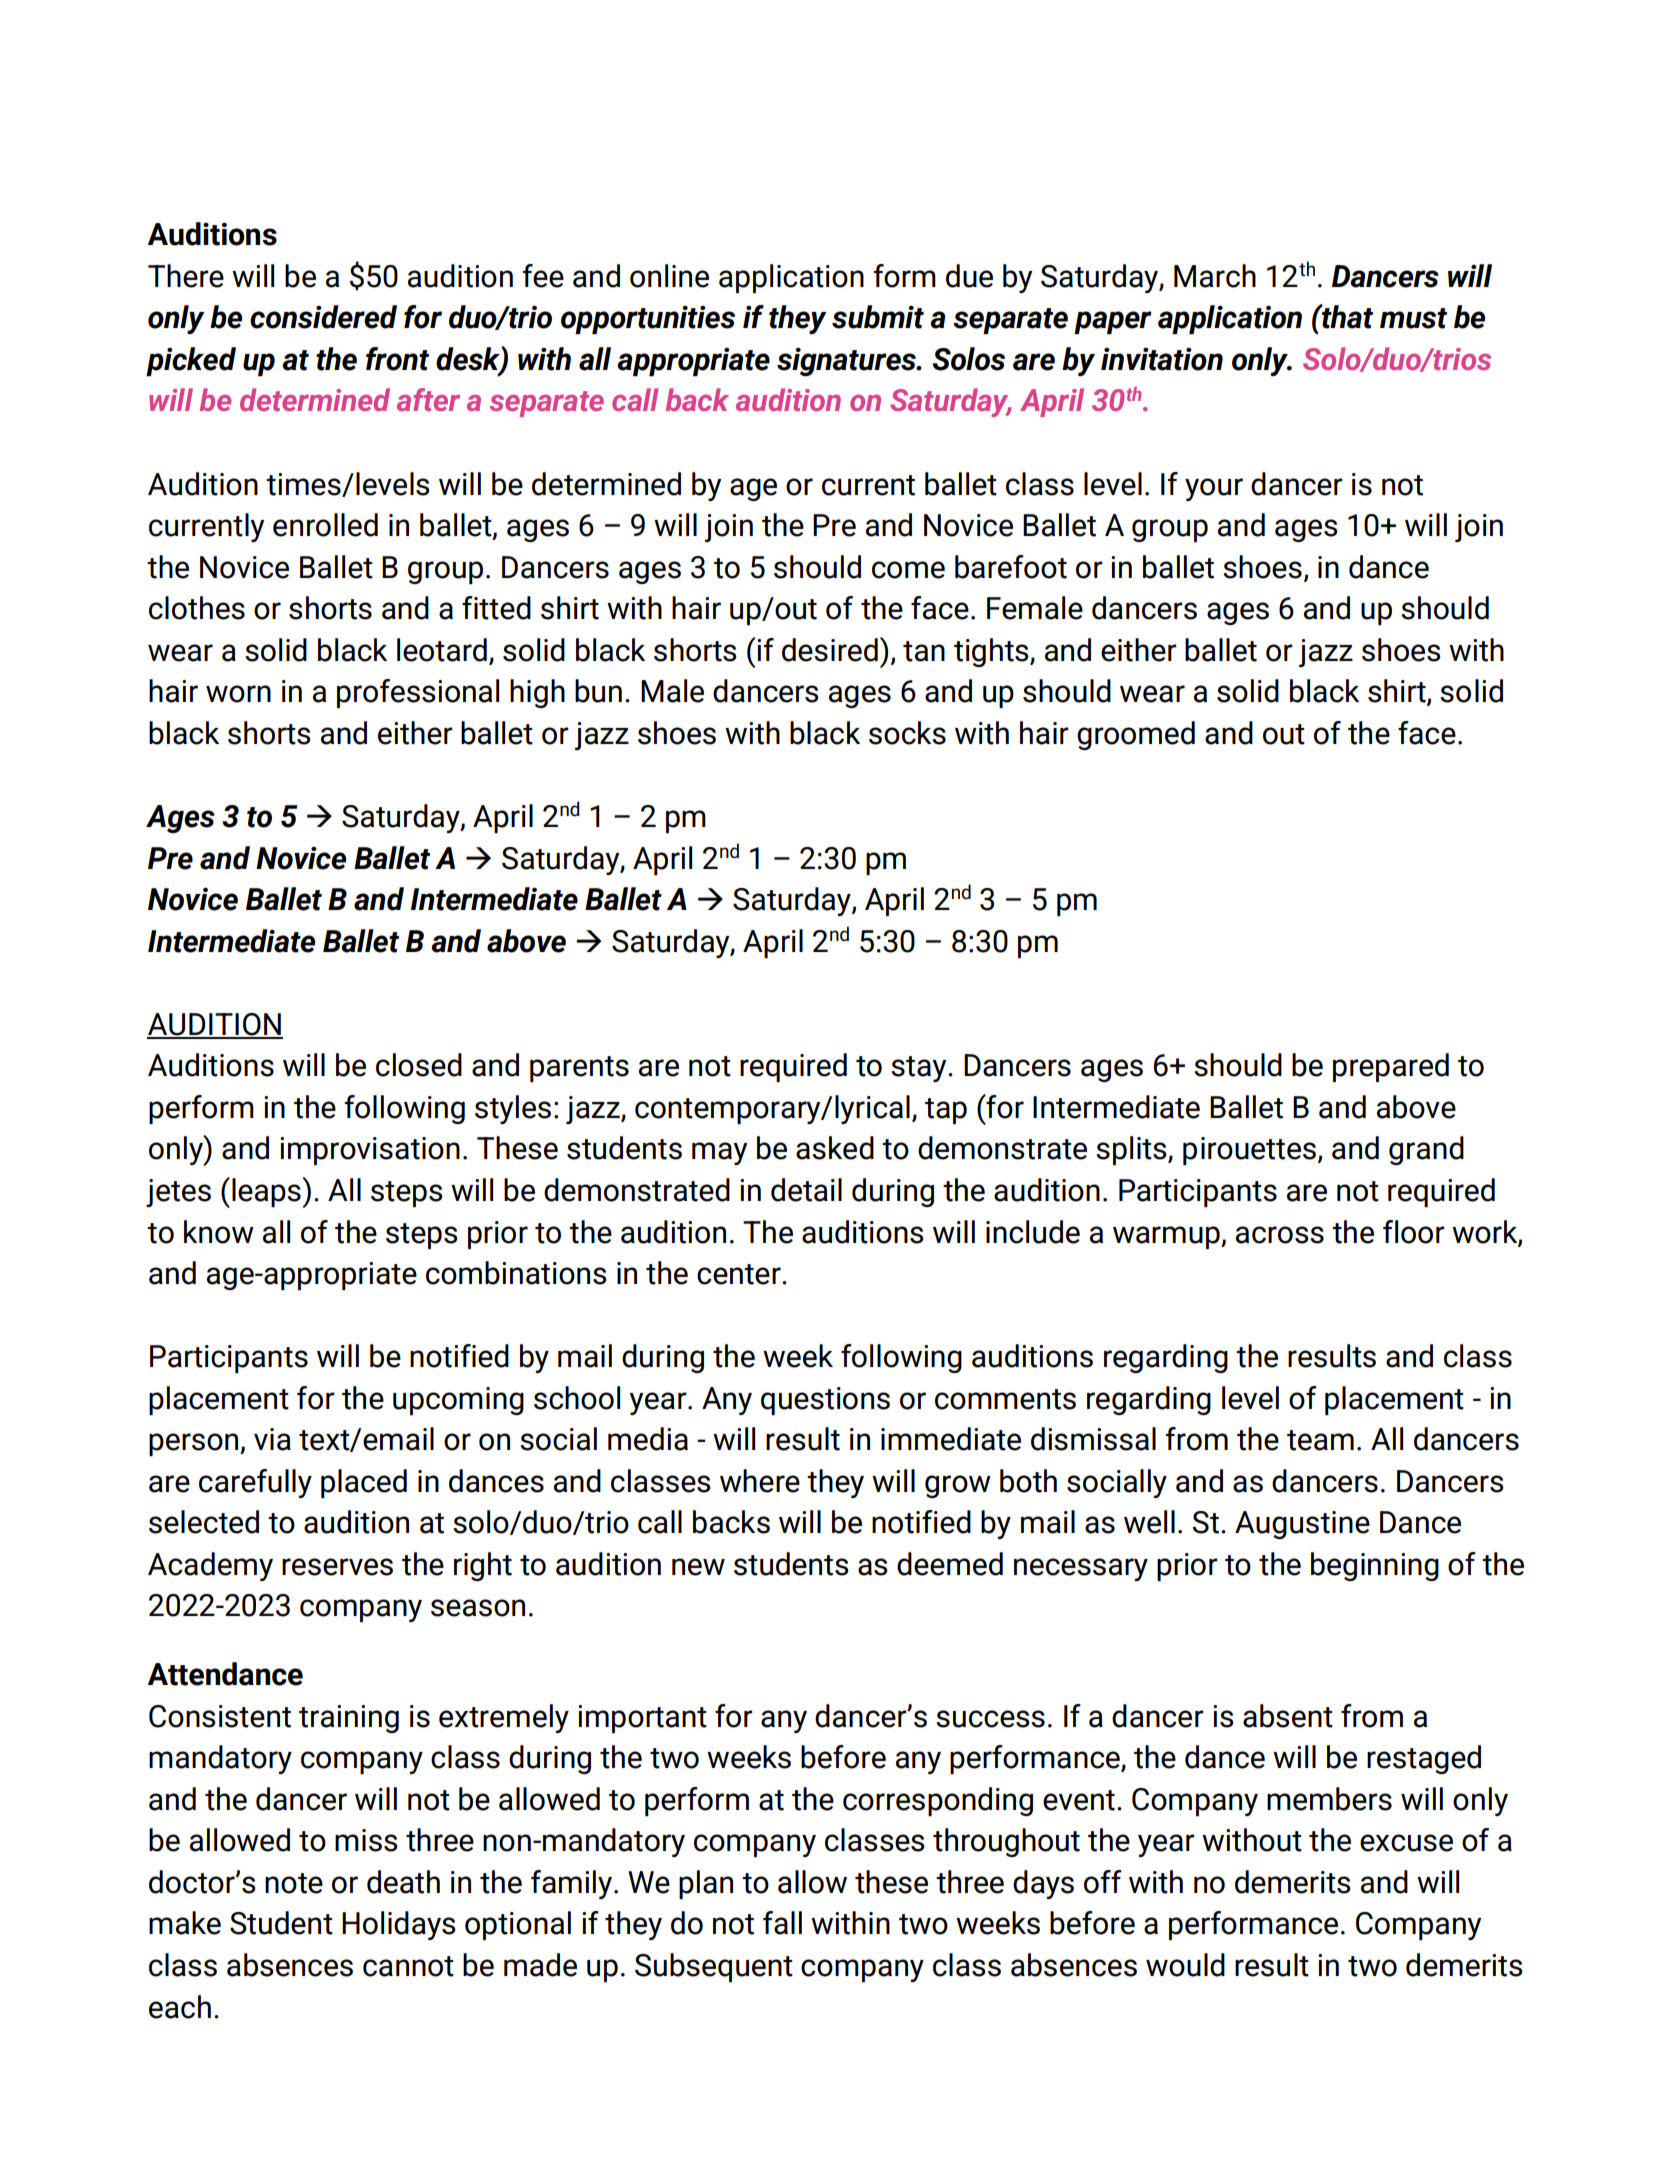 The height and width of the document is (2167, 1675). Describe the element at coordinates (1249, 1151) in the document. I see `pirouettes` at that location.
